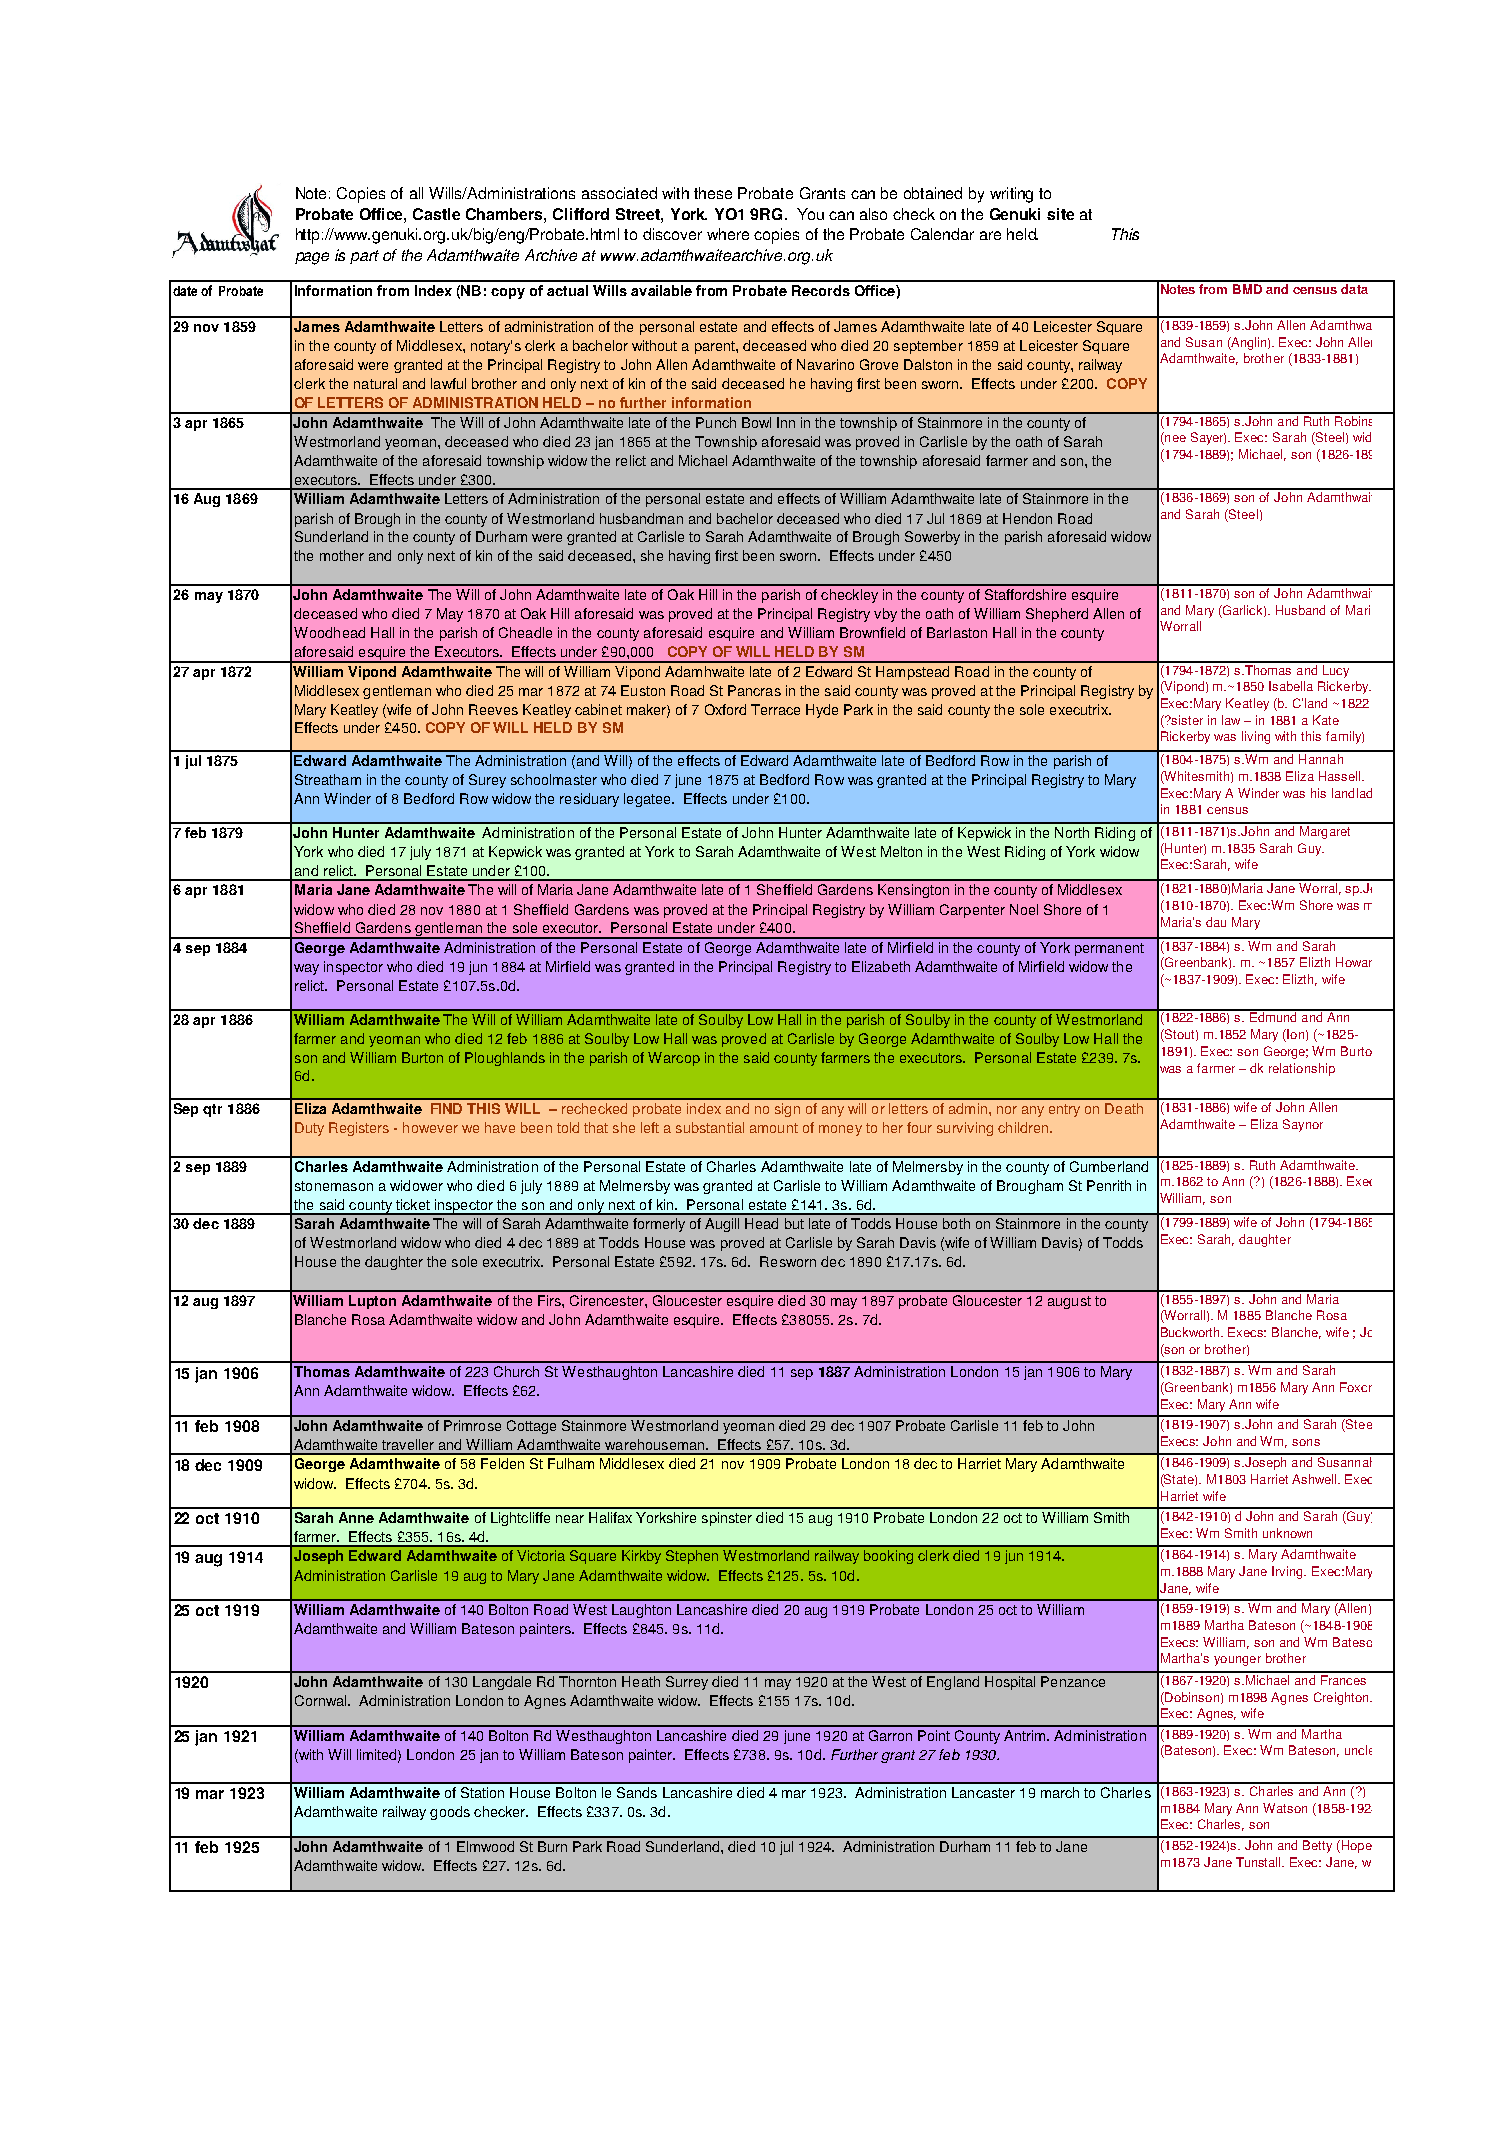 The height and width of the document is (2132, 1507). Describe the element at coordinates (450, 1813) in the document. I see `goods` at that location.
